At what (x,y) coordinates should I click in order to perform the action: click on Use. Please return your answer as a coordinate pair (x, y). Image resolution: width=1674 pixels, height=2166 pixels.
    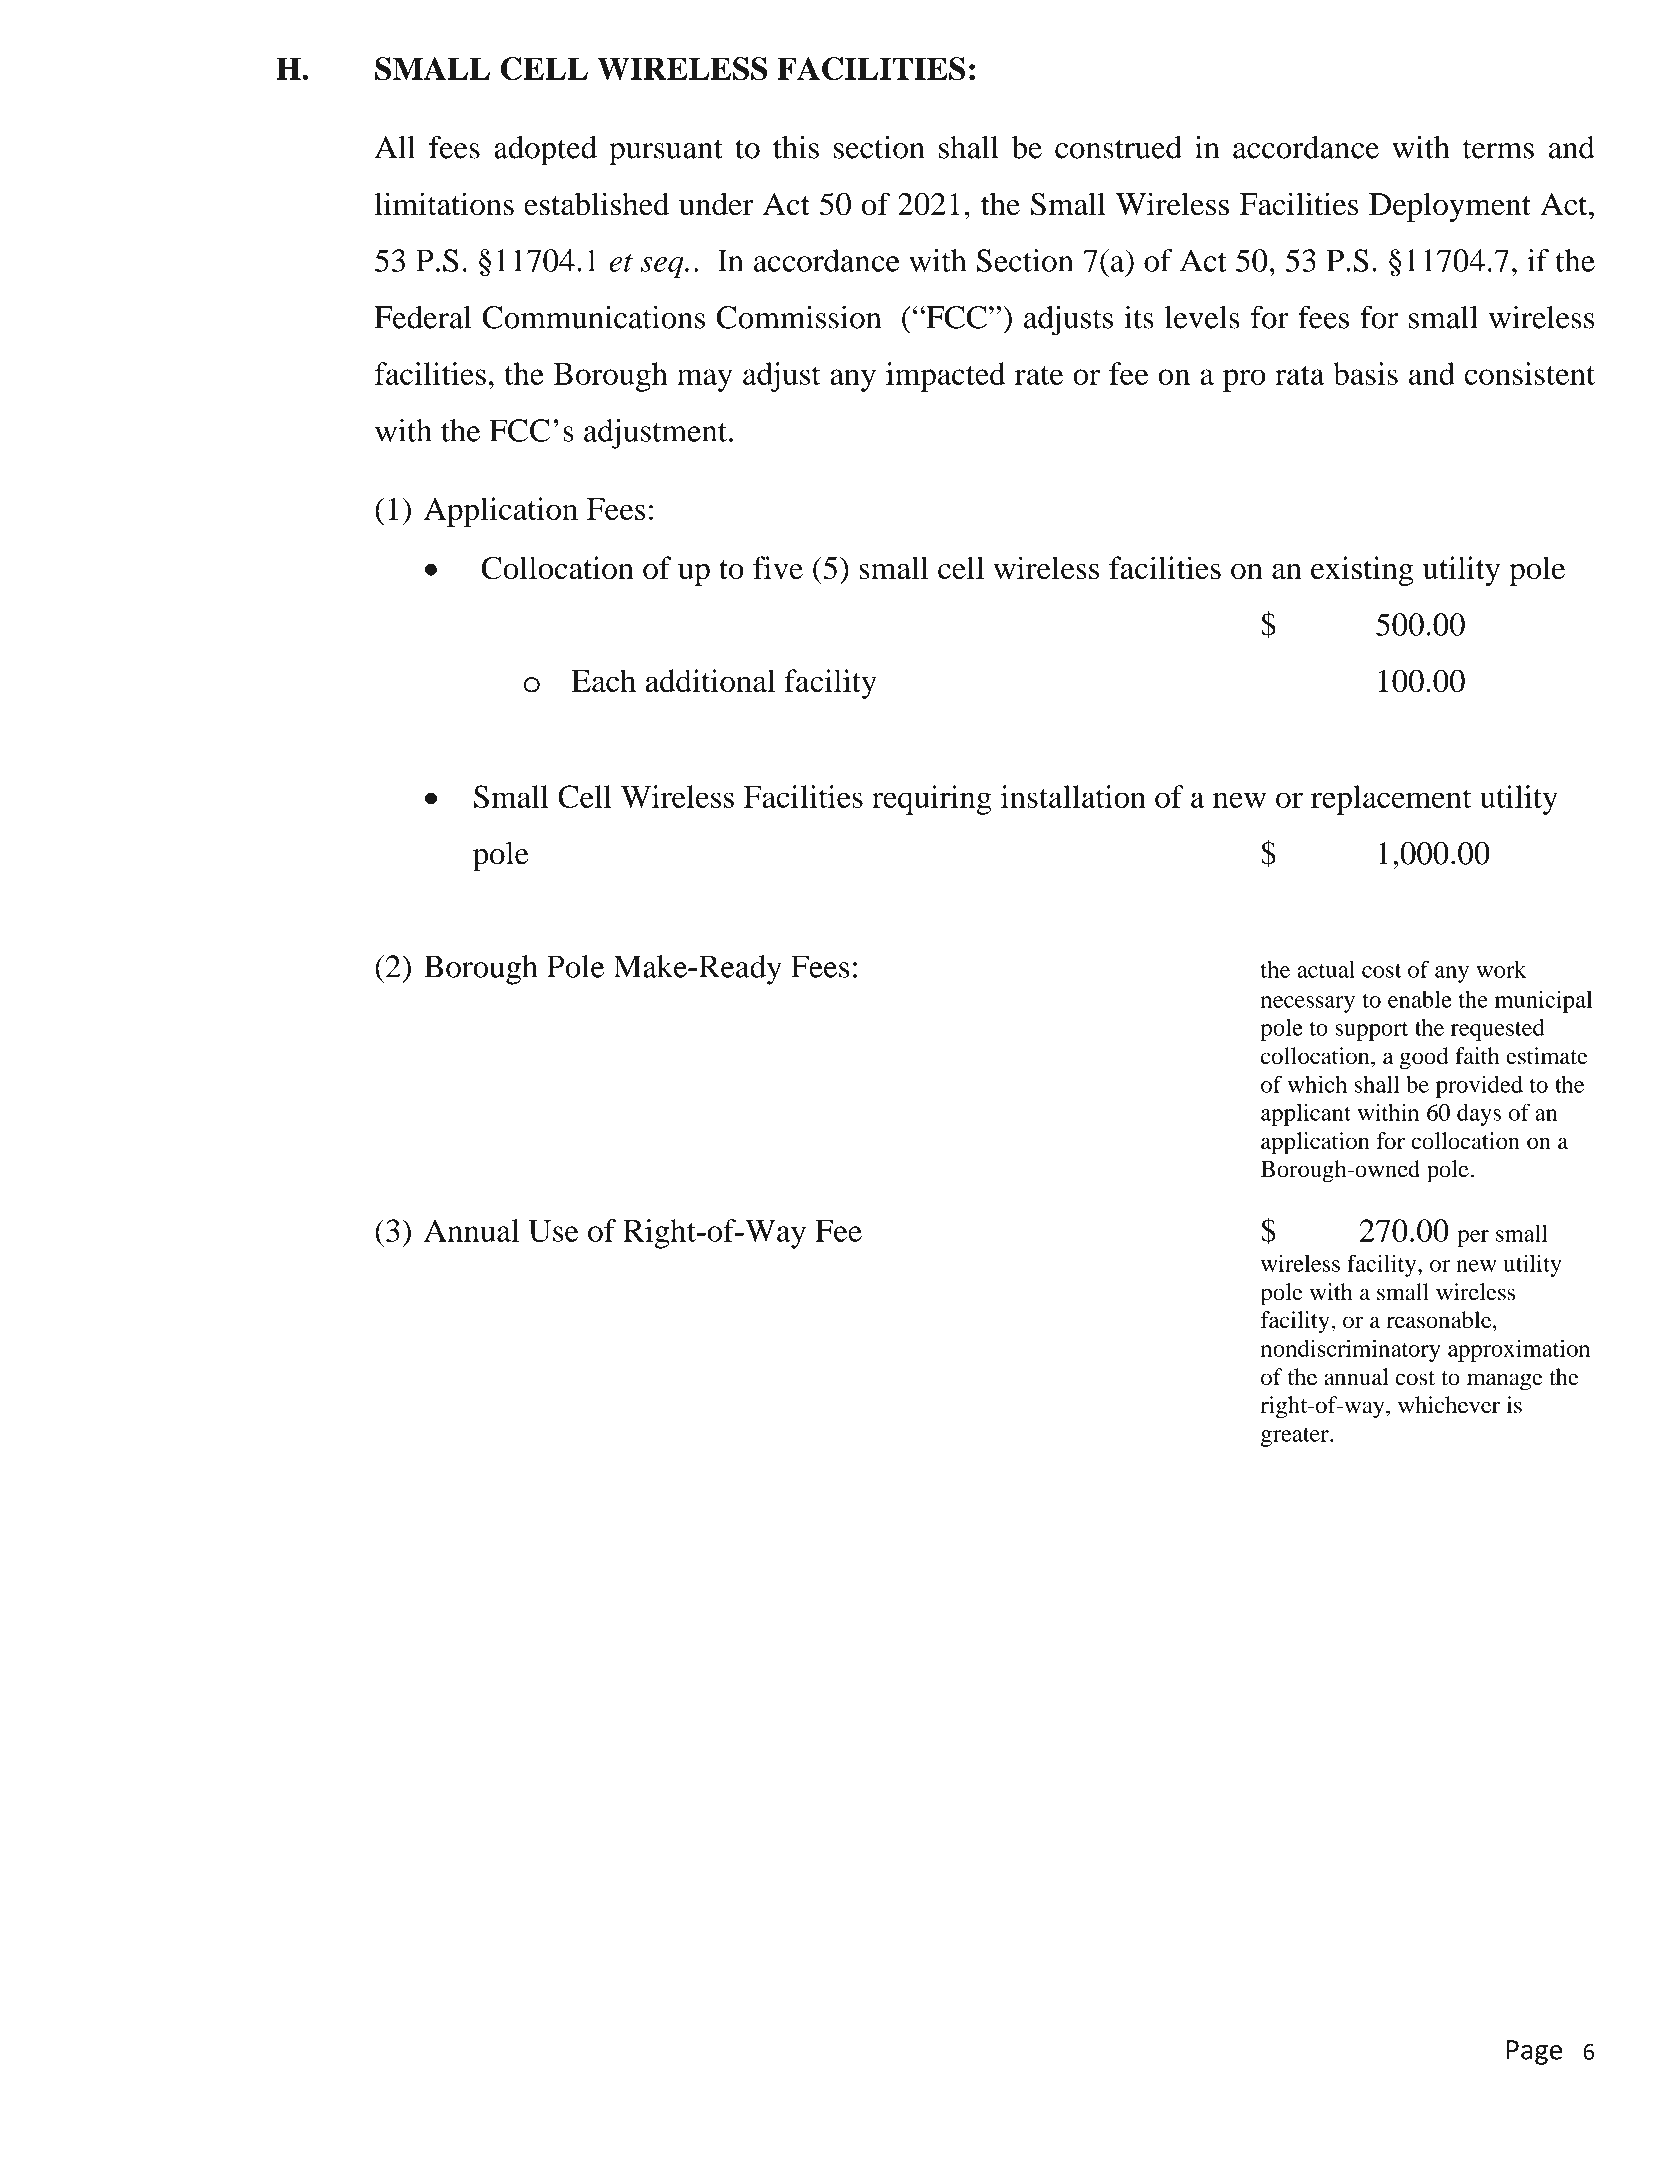
    Looking at the image, I should click on (554, 1230).
